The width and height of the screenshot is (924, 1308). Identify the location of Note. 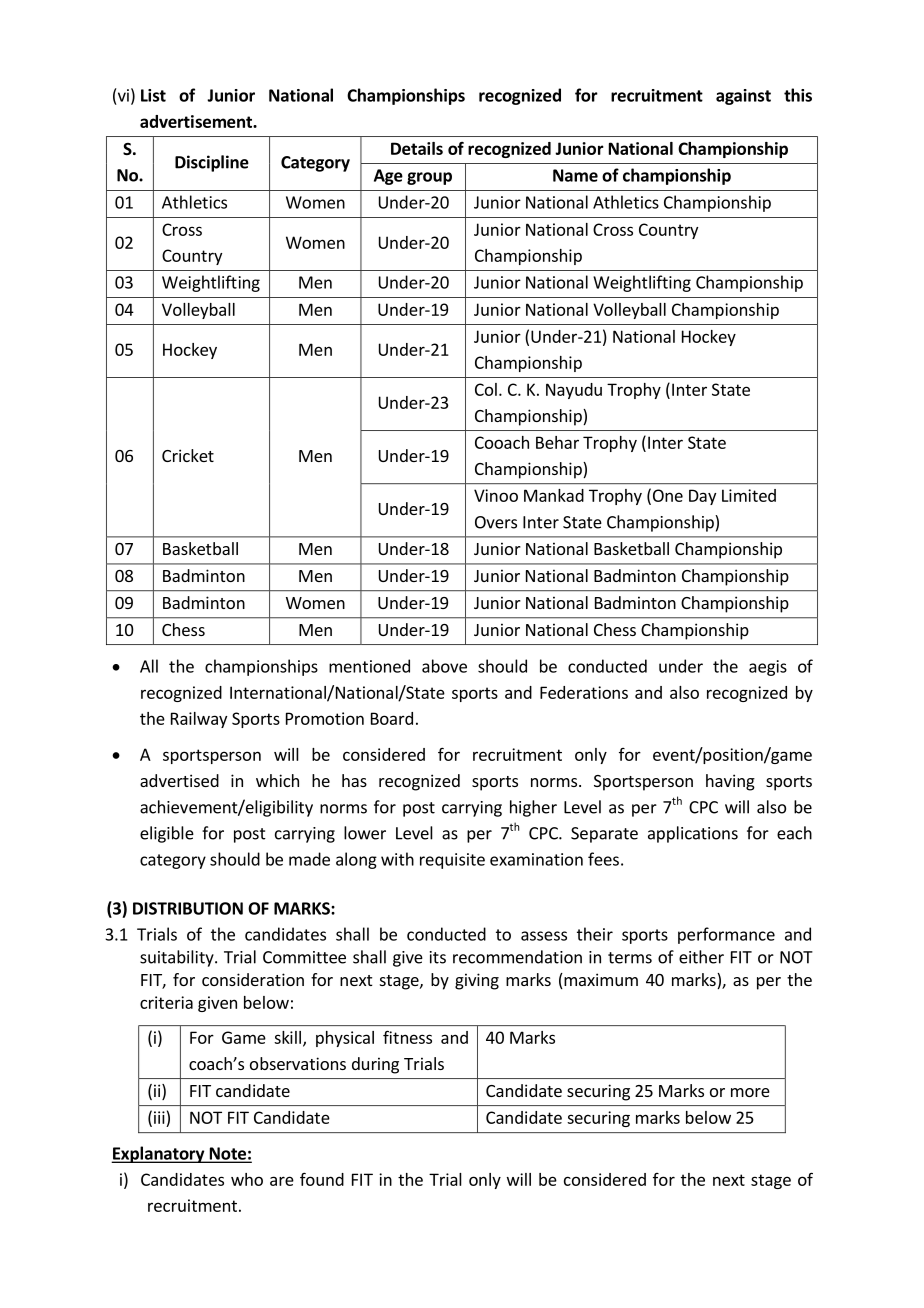
(227, 1154).
